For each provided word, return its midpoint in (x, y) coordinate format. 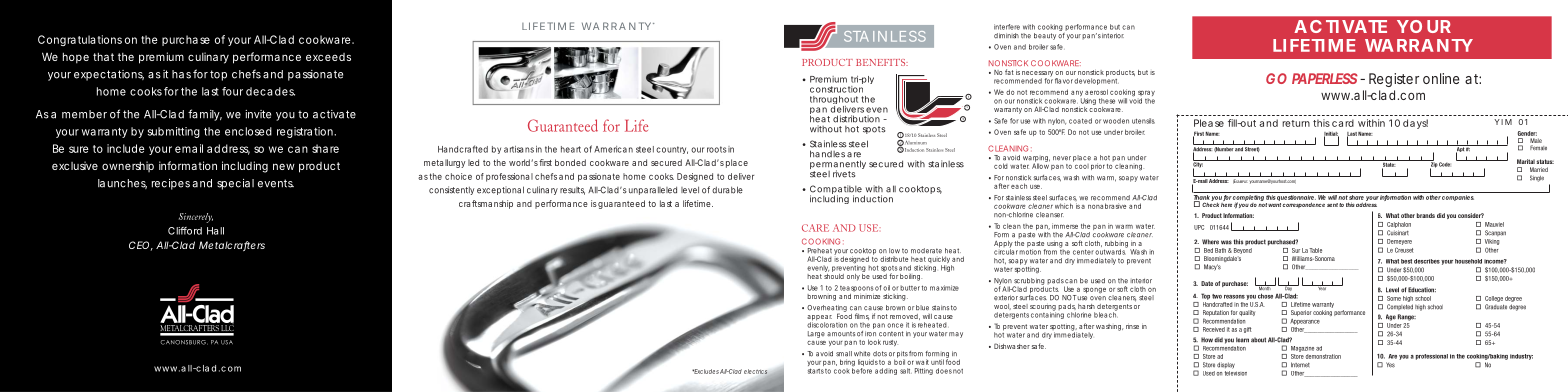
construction (836, 88)
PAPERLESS (1325, 78)
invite (258, 114)
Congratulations (80, 40)
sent (1332, 205)
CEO (139, 245)
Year (1322, 287)
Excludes (705, 371)
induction (873, 199)
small (844, 354)
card (1343, 123)
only (853, 277)
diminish (1006, 36)
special (235, 184)
